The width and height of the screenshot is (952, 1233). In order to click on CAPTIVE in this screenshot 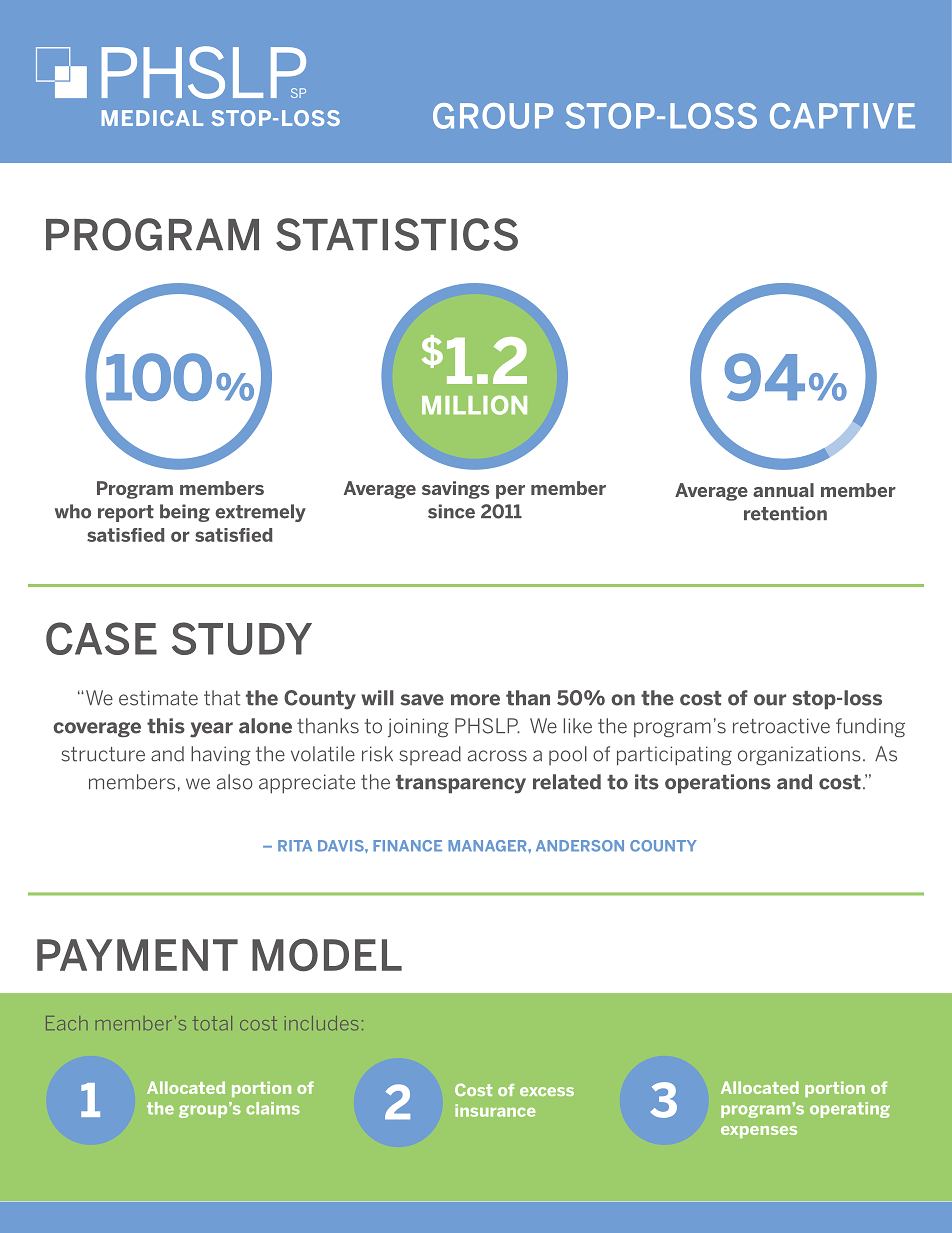, I will do `click(842, 116)`.
